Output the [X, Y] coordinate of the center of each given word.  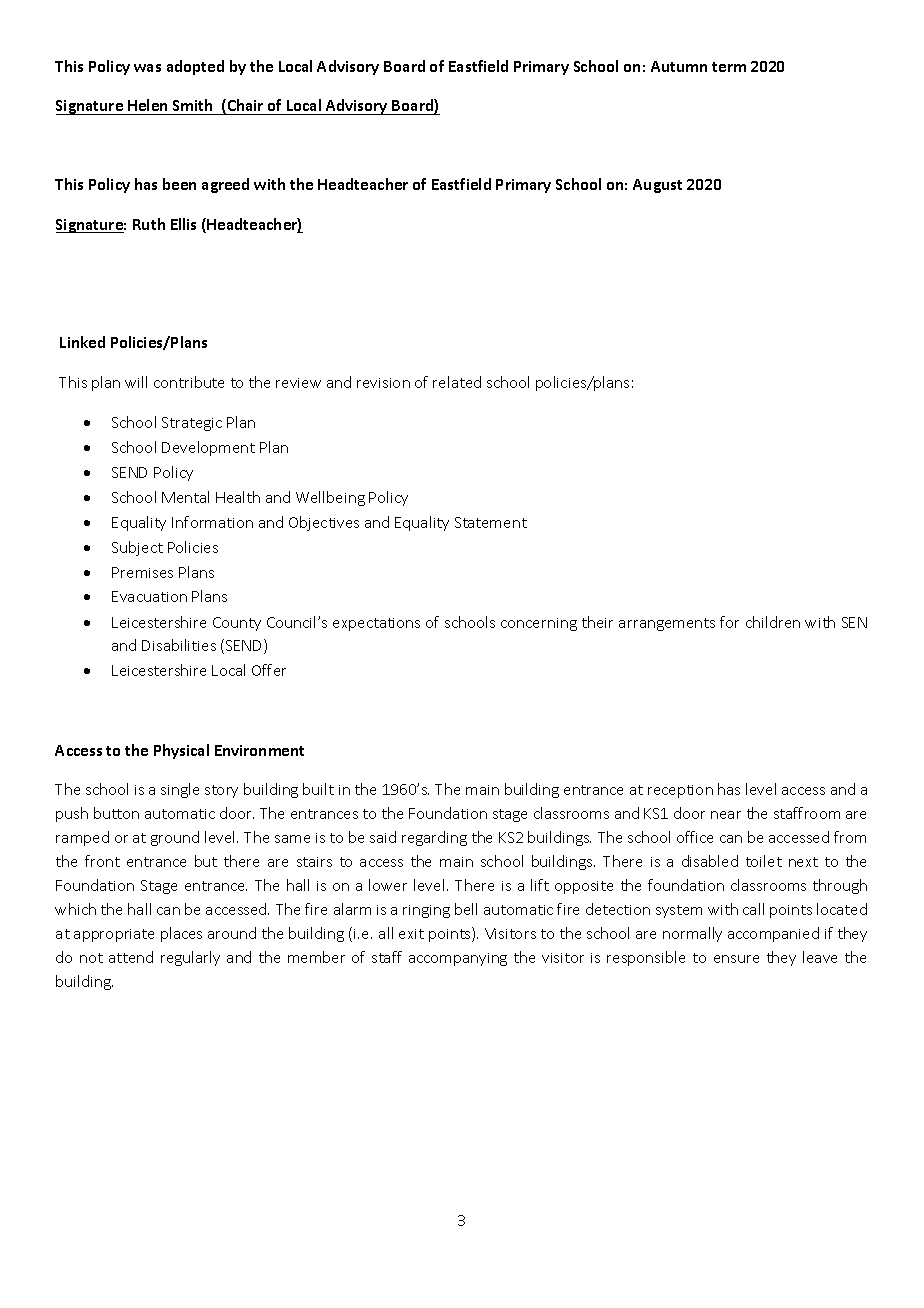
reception [680, 791]
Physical [181, 751]
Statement [491, 522]
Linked [82, 342]
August [657, 186]
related [457, 382]
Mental [185, 497]
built [318, 789]
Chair [244, 106]
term [729, 67]
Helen [147, 105]
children [773, 622]
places [181, 934]
